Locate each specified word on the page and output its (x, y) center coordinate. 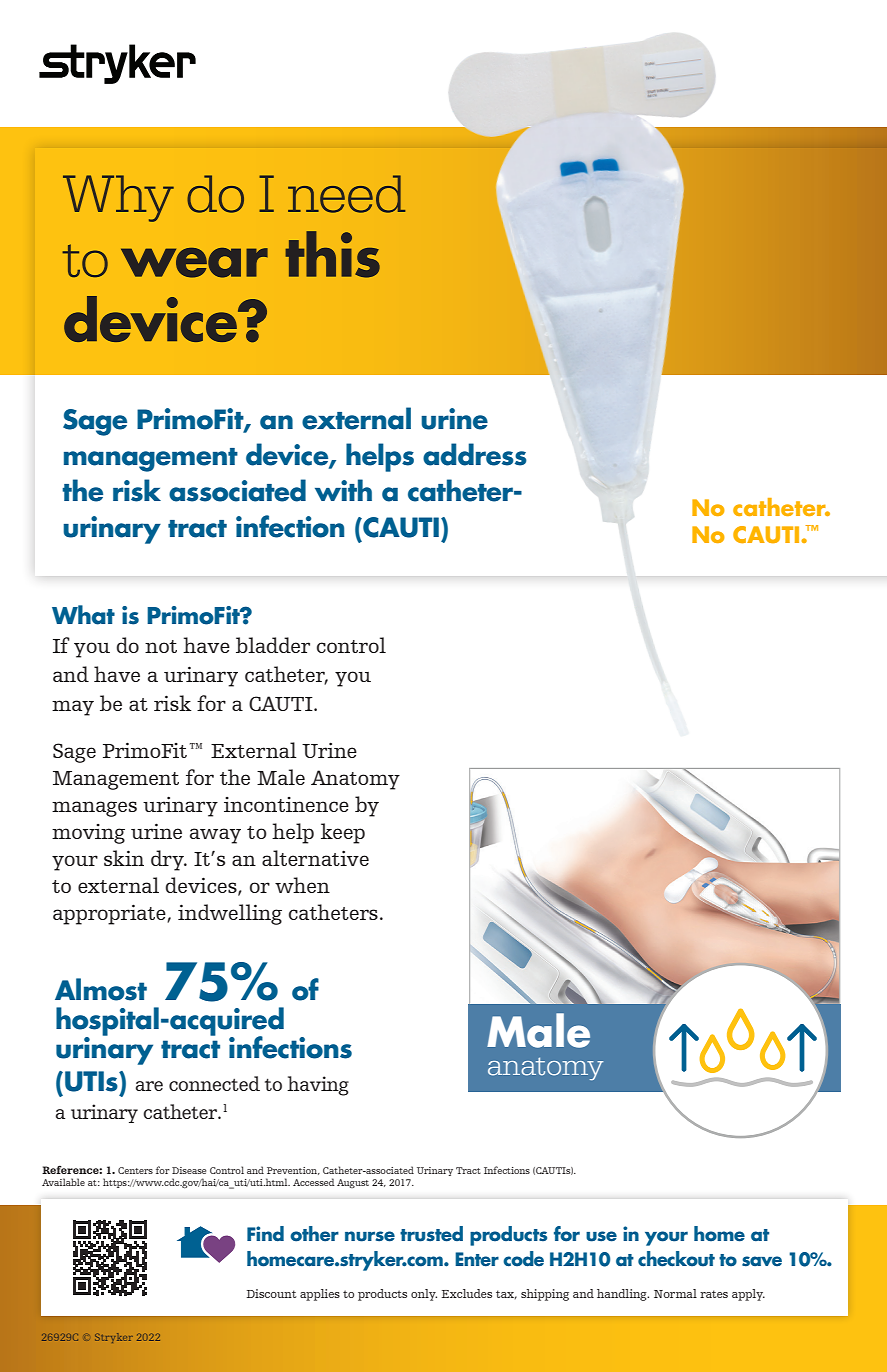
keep (343, 833)
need (346, 194)
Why (118, 198)
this (332, 254)
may (73, 708)
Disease (189, 1170)
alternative (315, 858)
